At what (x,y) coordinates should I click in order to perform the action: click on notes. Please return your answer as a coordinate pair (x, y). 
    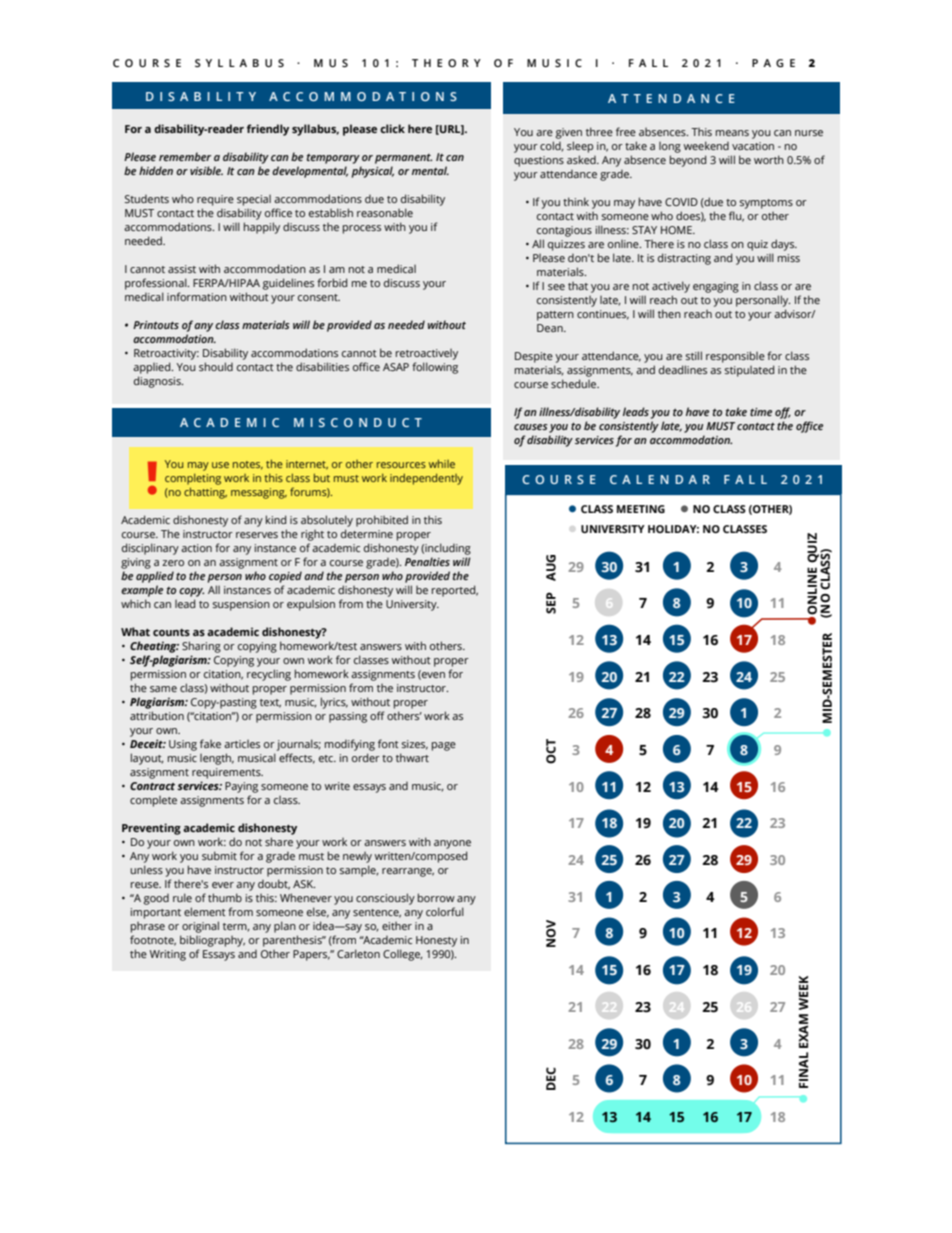
    Looking at the image, I should click on (248, 465).
